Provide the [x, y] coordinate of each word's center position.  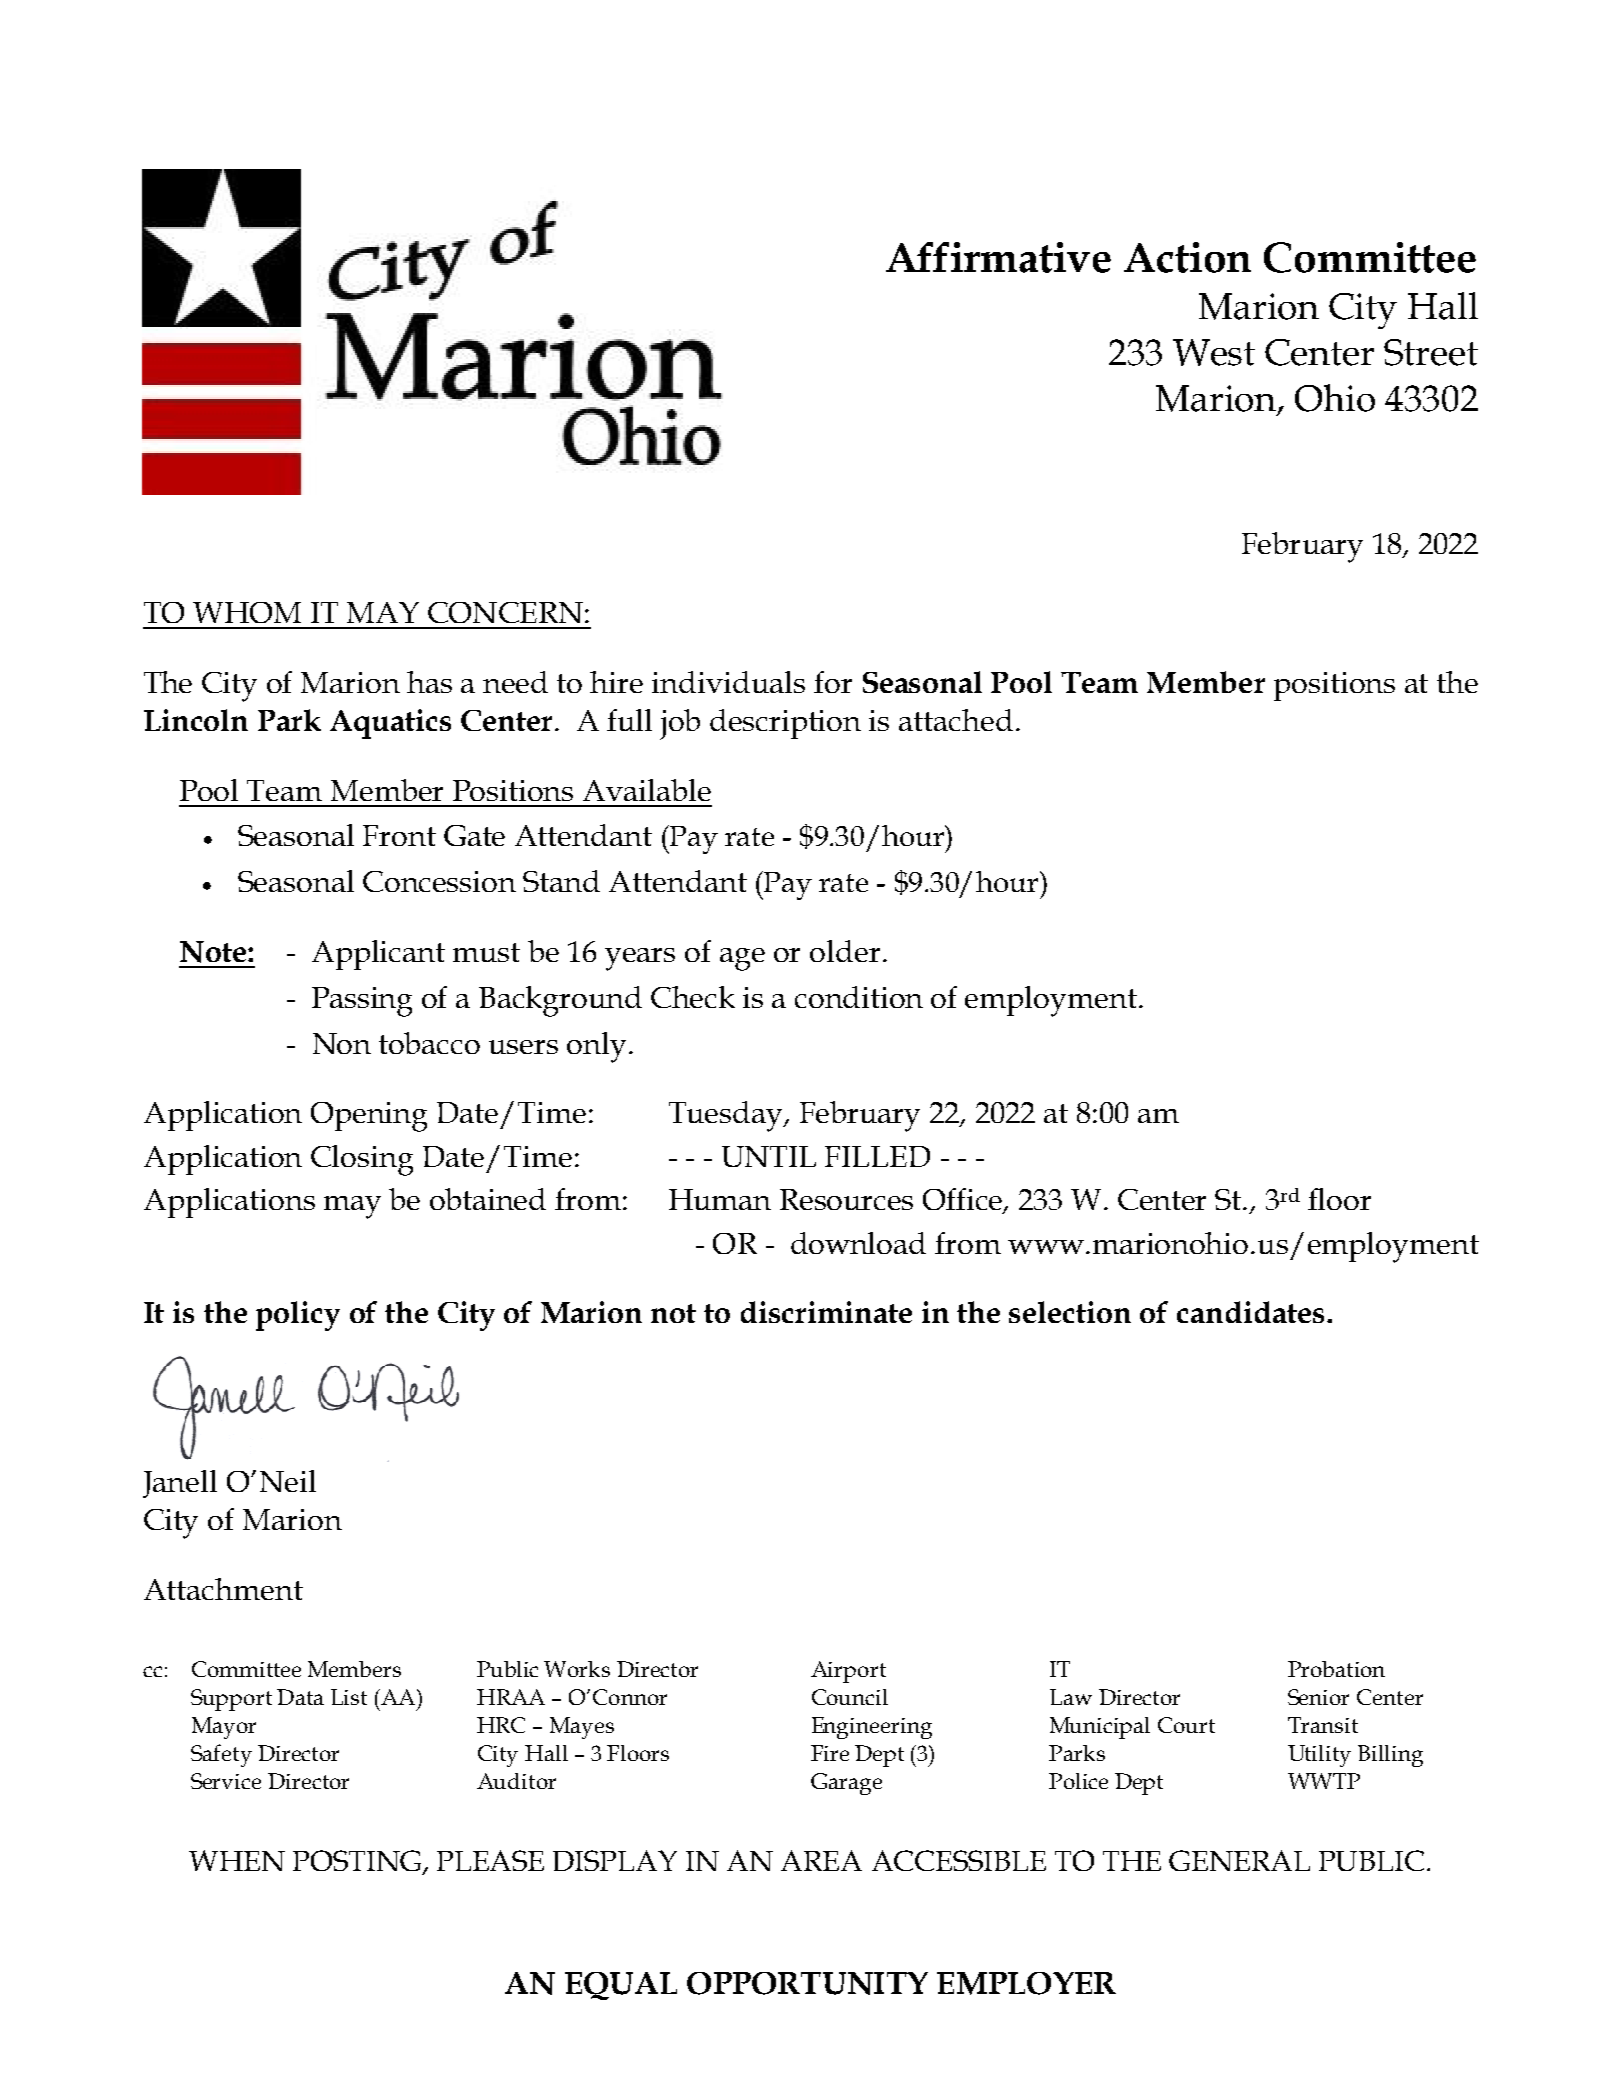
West [1214, 352]
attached [956, 720]
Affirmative [998, 257]
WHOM [247, 612]
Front [399, 835]
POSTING [358, 1862]
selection [1070, 1312]
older [845, 951]
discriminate [826, 1312]
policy [298, 1316]
